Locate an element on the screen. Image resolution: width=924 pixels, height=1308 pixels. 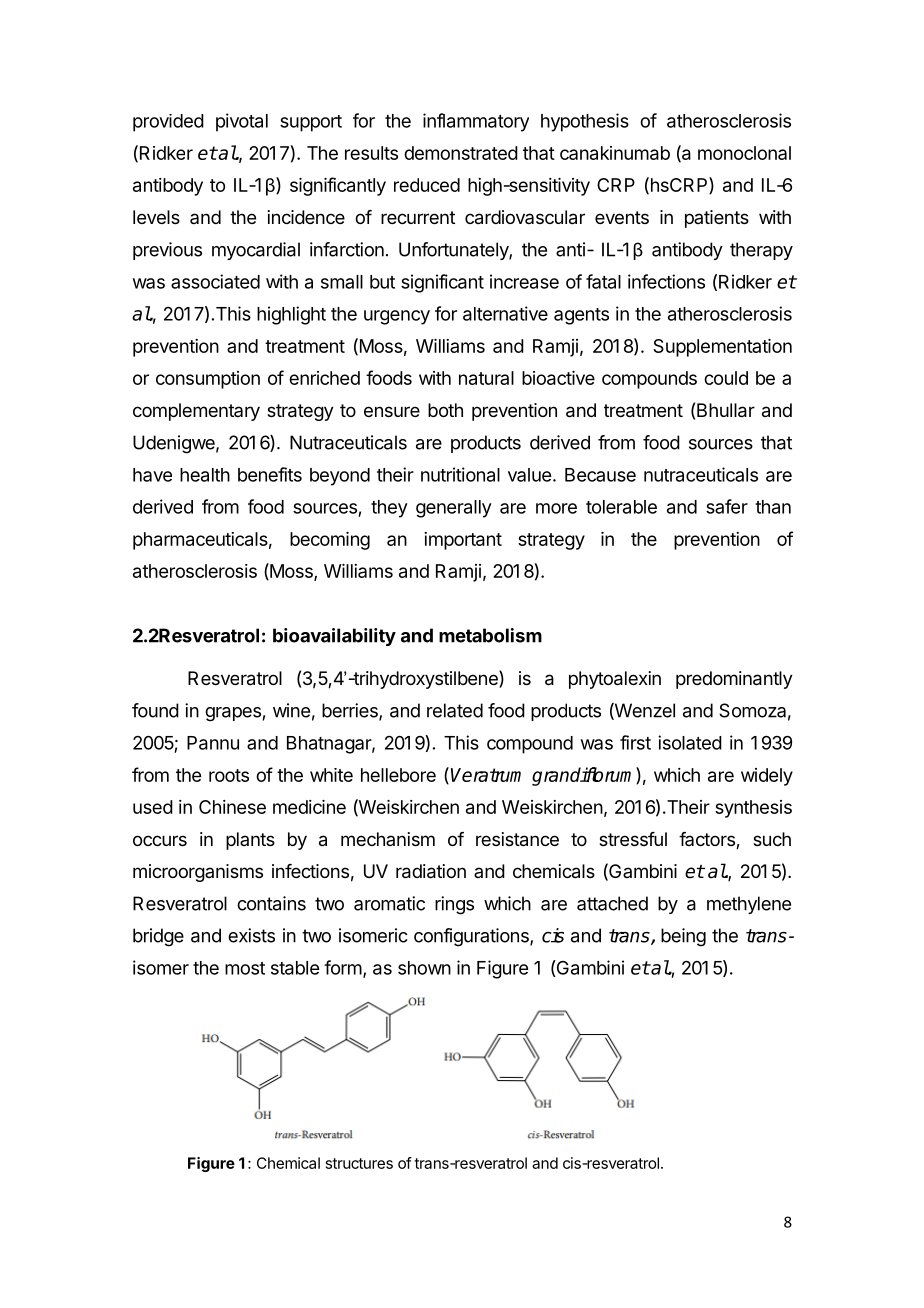
predominantly is located at coordinates (734, 680).
